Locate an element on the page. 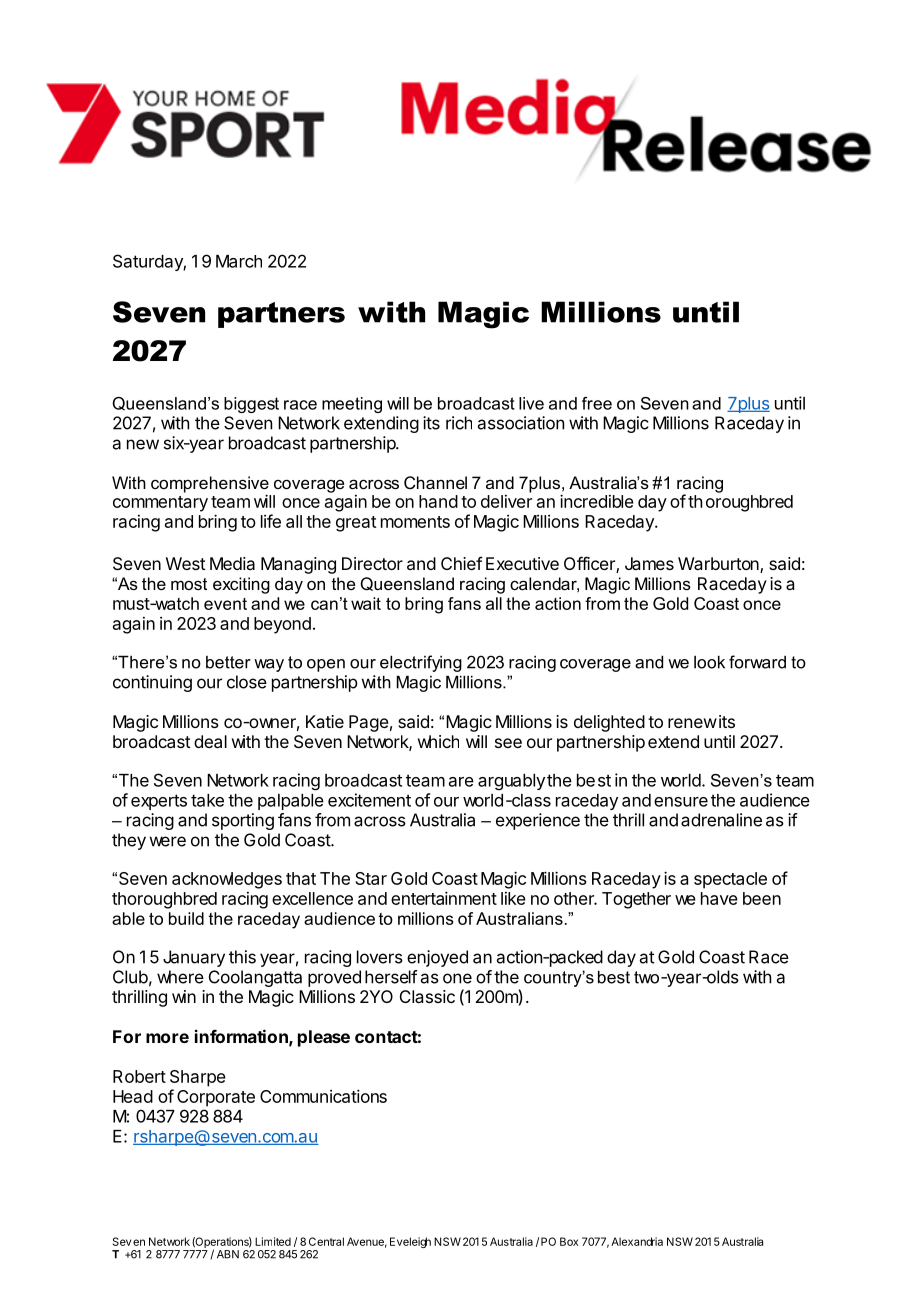  have is located at coordinates (719, 898).
